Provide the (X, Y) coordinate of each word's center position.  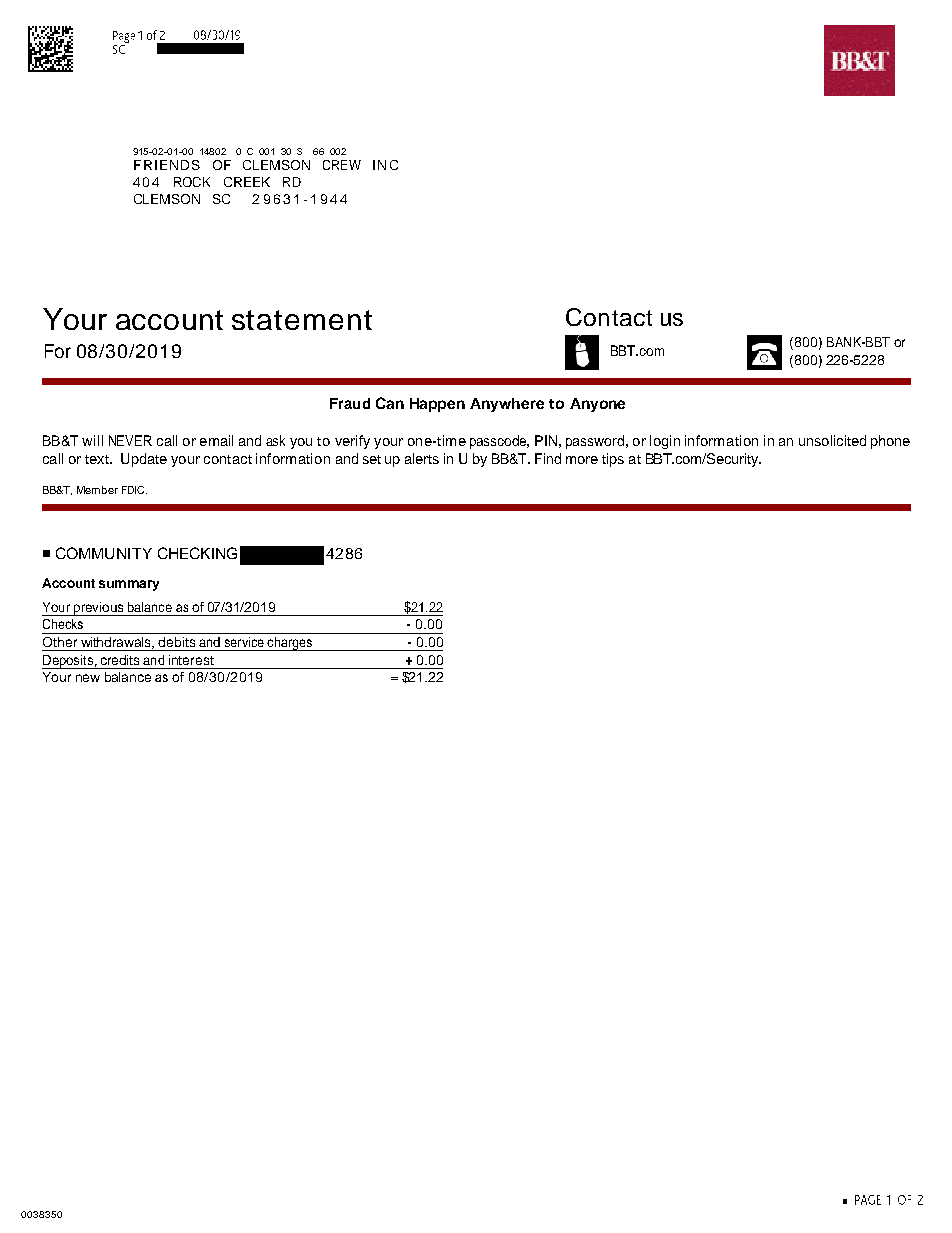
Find (548, 458)
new (88, 678)
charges (289, 644)
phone (890, 442)
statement (302, 320)
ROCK (192, 182)
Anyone (597, 405)
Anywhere (507, 405)
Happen (437, 405)
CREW (342, 165)
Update (144, 460)
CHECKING (197, 553)
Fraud (350, 403)
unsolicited (832, 440)
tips (613, 460)
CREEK (247, 182)
